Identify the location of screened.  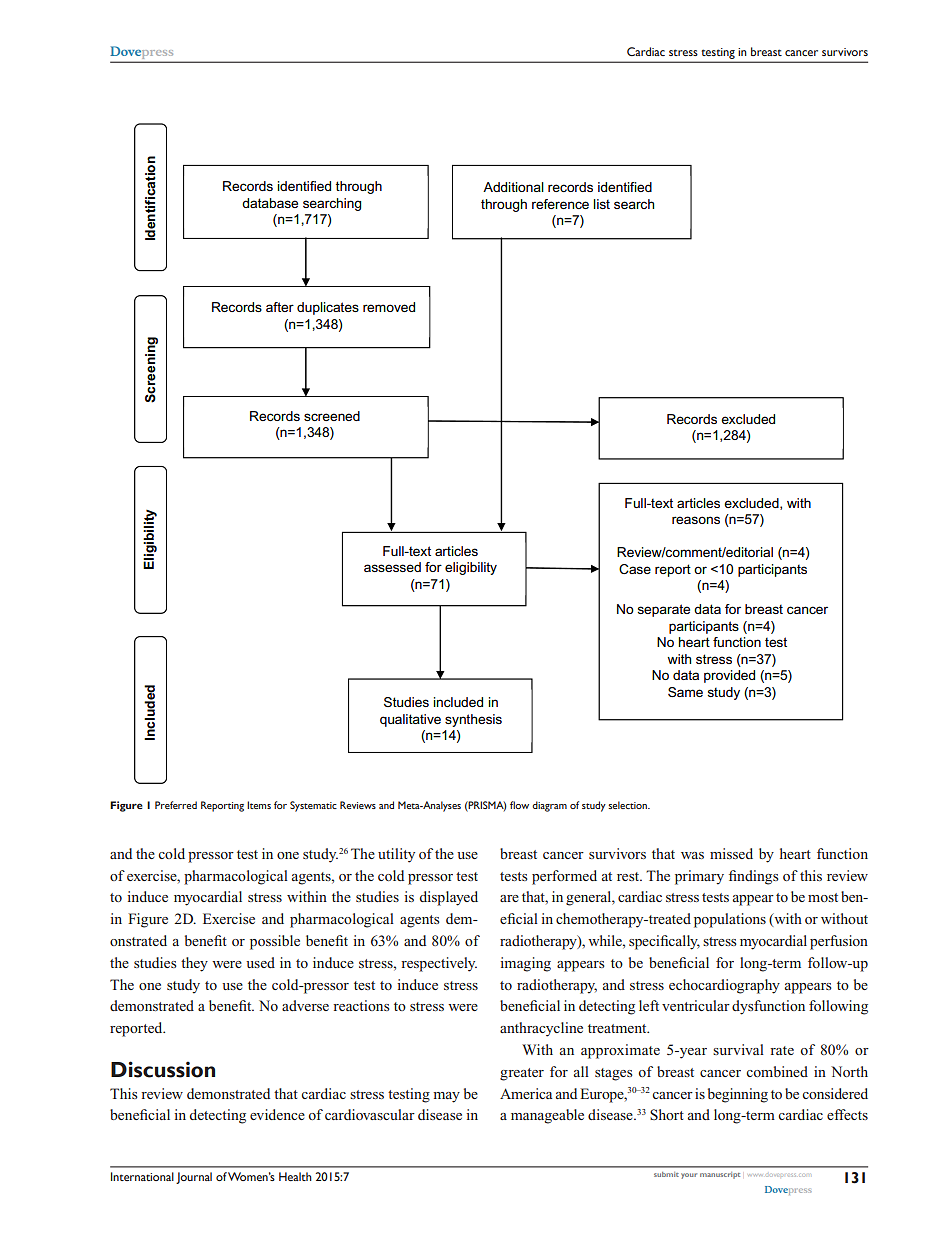
(332, 416).
